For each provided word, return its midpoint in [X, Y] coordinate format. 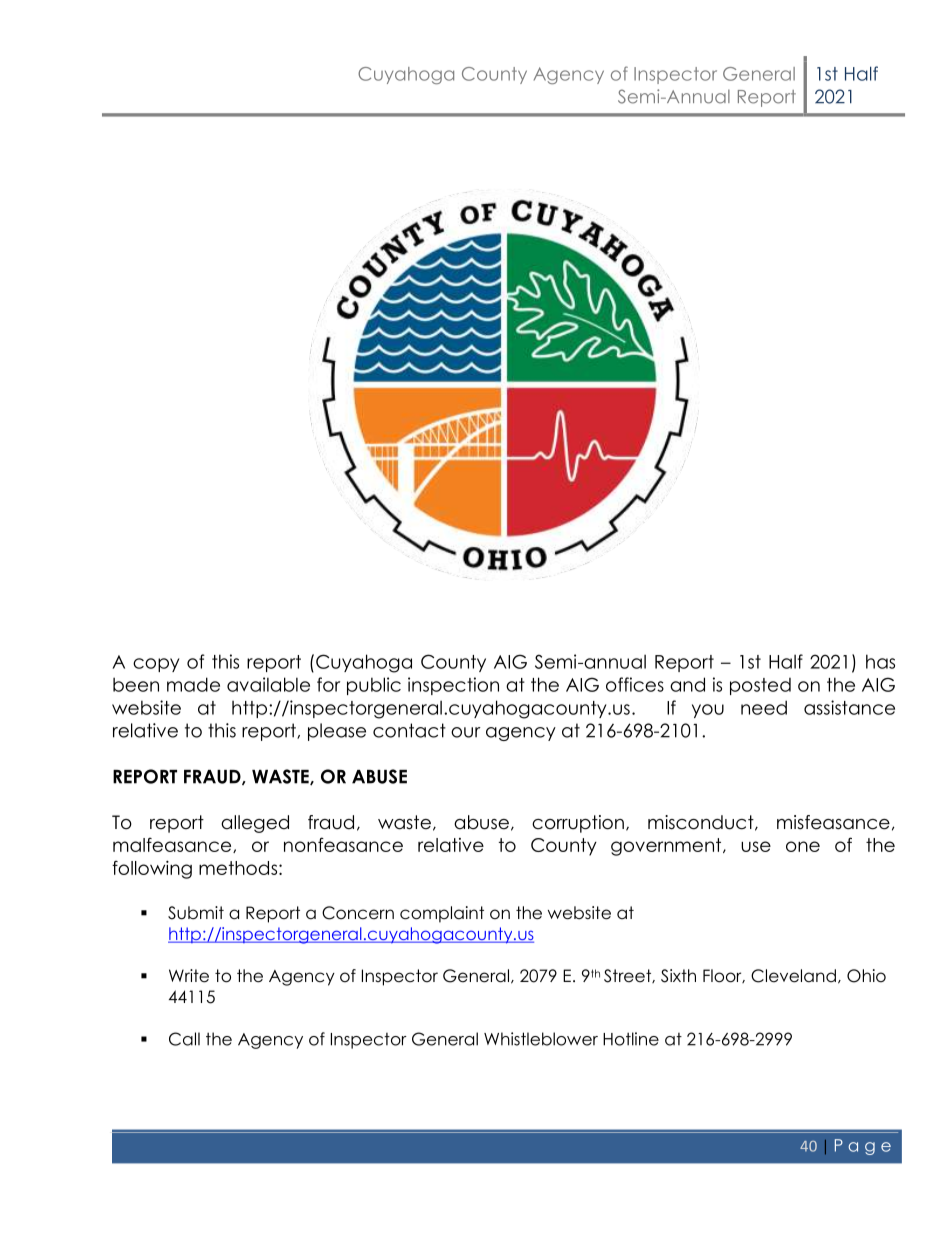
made [193, 684]
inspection [453, 686]
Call [184, 1039]
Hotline [631, 1039]
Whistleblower [541, 1039]
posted [760, 686]
